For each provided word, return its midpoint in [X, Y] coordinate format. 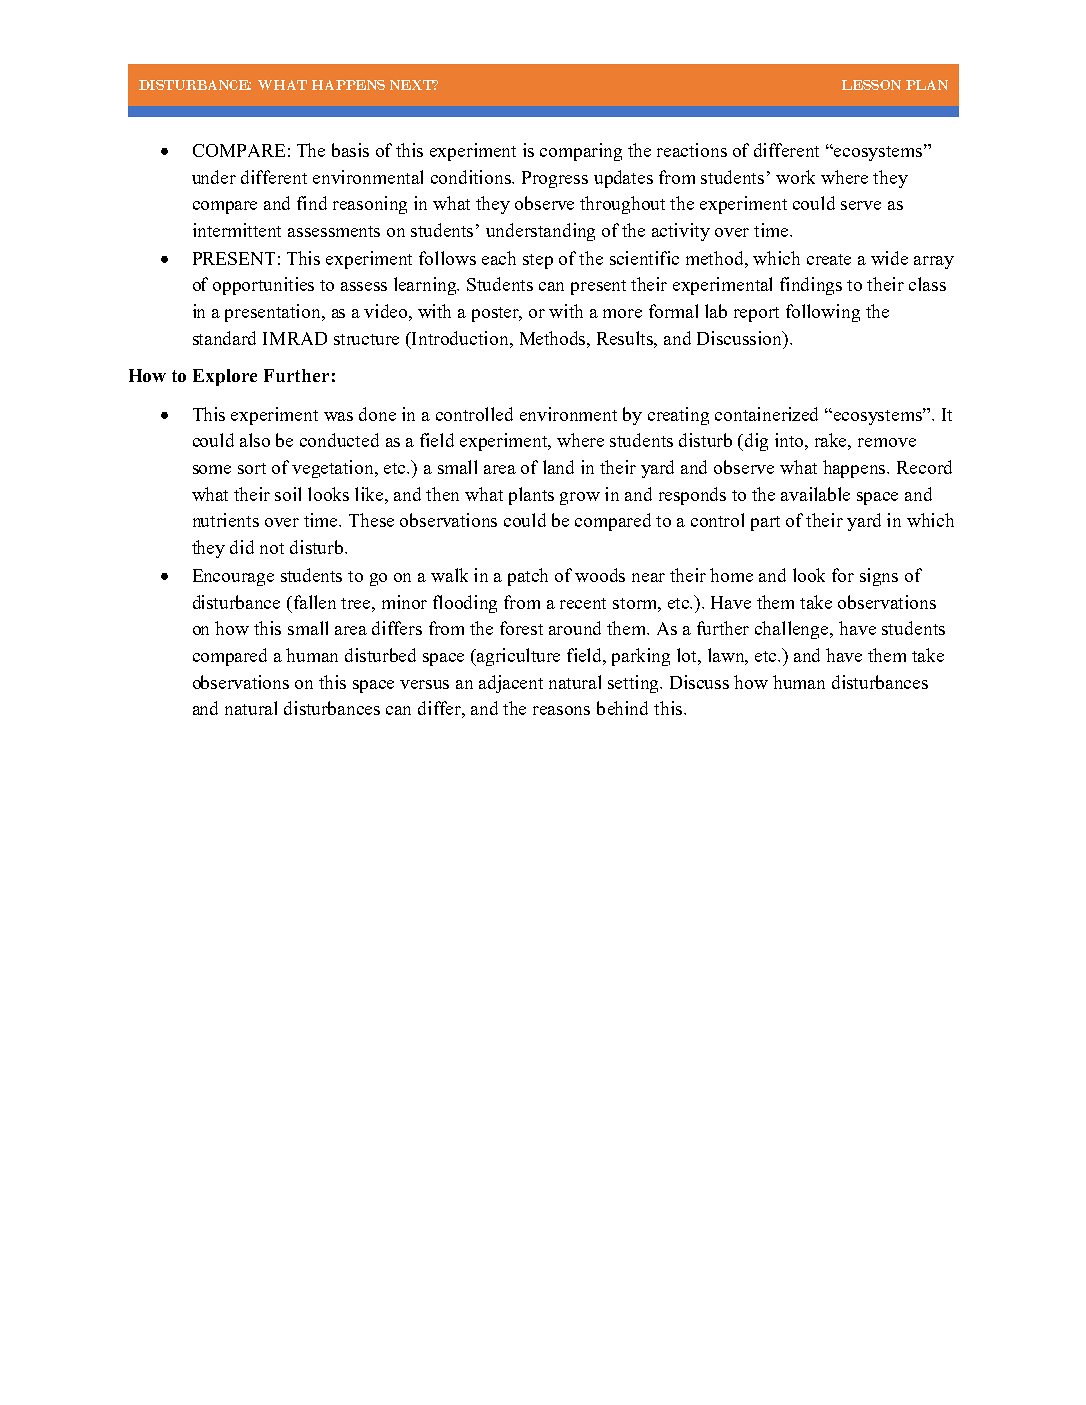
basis [350, 150]
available [815, 494]
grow [580, 498]
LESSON [871, 85]
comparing [581, 152]
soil [288, 494]
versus [424, 684]
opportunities [263, 286]
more [622, 313]
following [823, 313]
